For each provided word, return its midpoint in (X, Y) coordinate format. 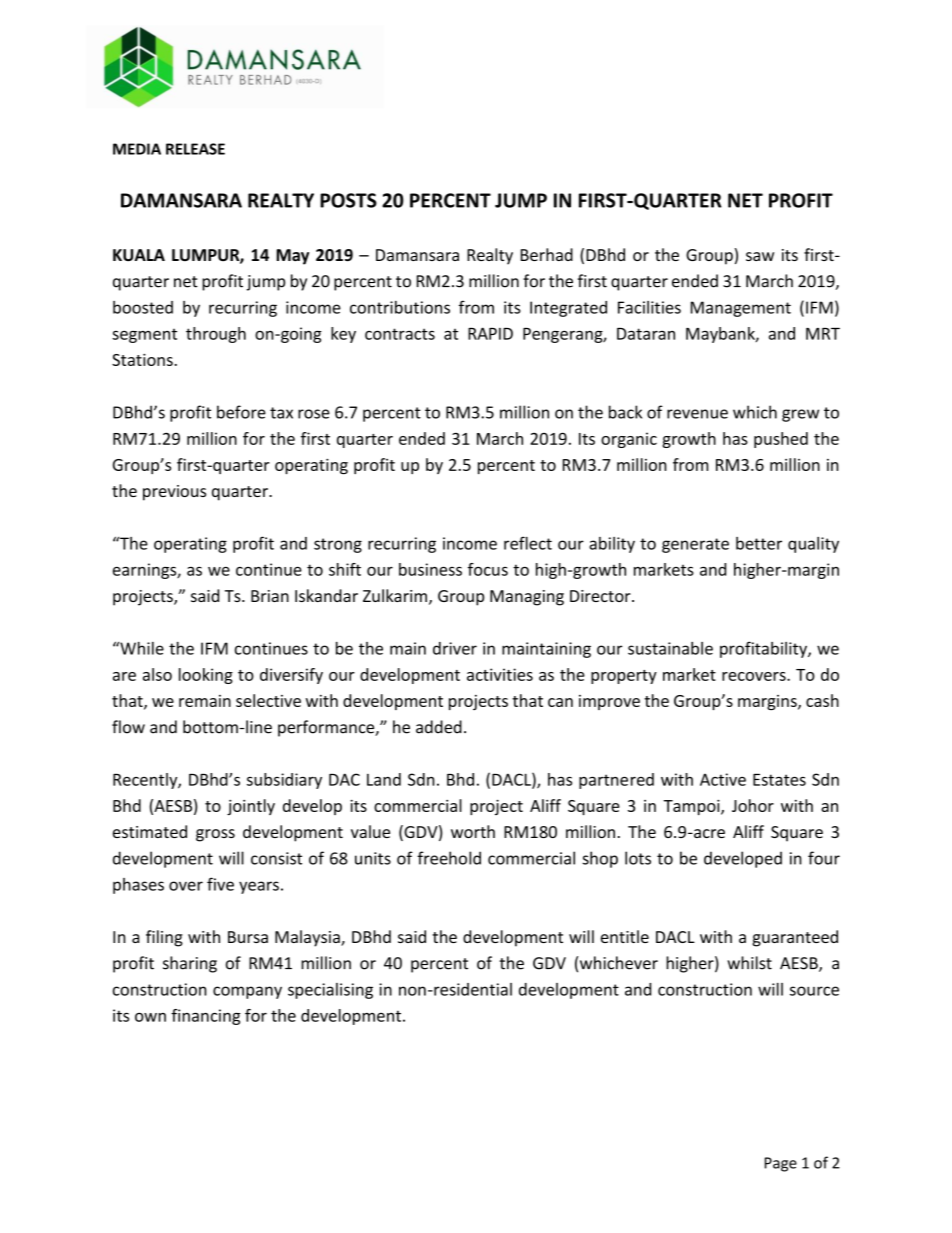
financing (206, 1017)
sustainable (670, 648)
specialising (330, 991)
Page (781, 1164)
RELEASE (195, 149)
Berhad (547, 254)
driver (455, 648)
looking (206, 676)
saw (760, 256)
